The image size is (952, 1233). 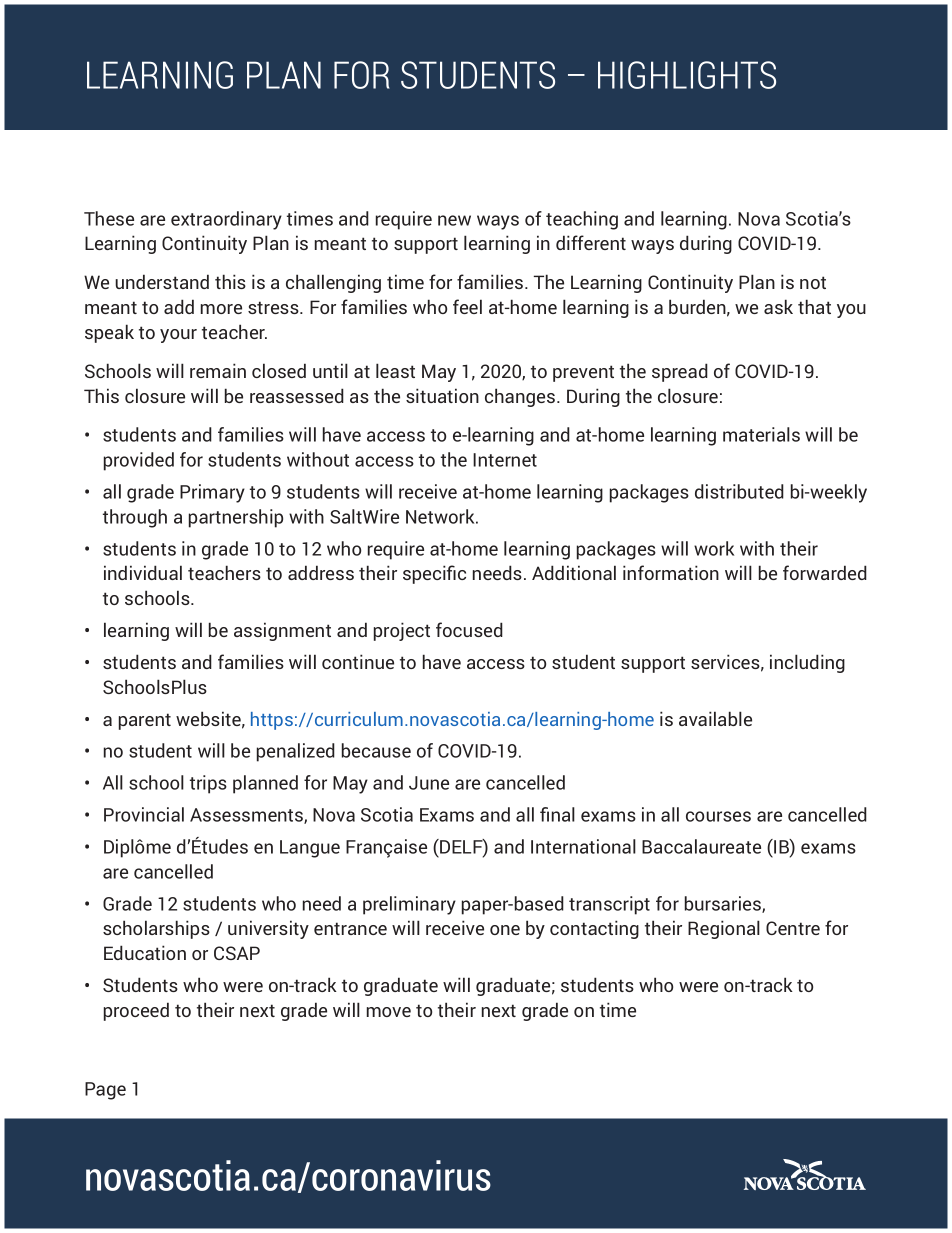 What do you see at coordinates (178, 336) in the document?
I see `your` at bounding box center [178, 336].
